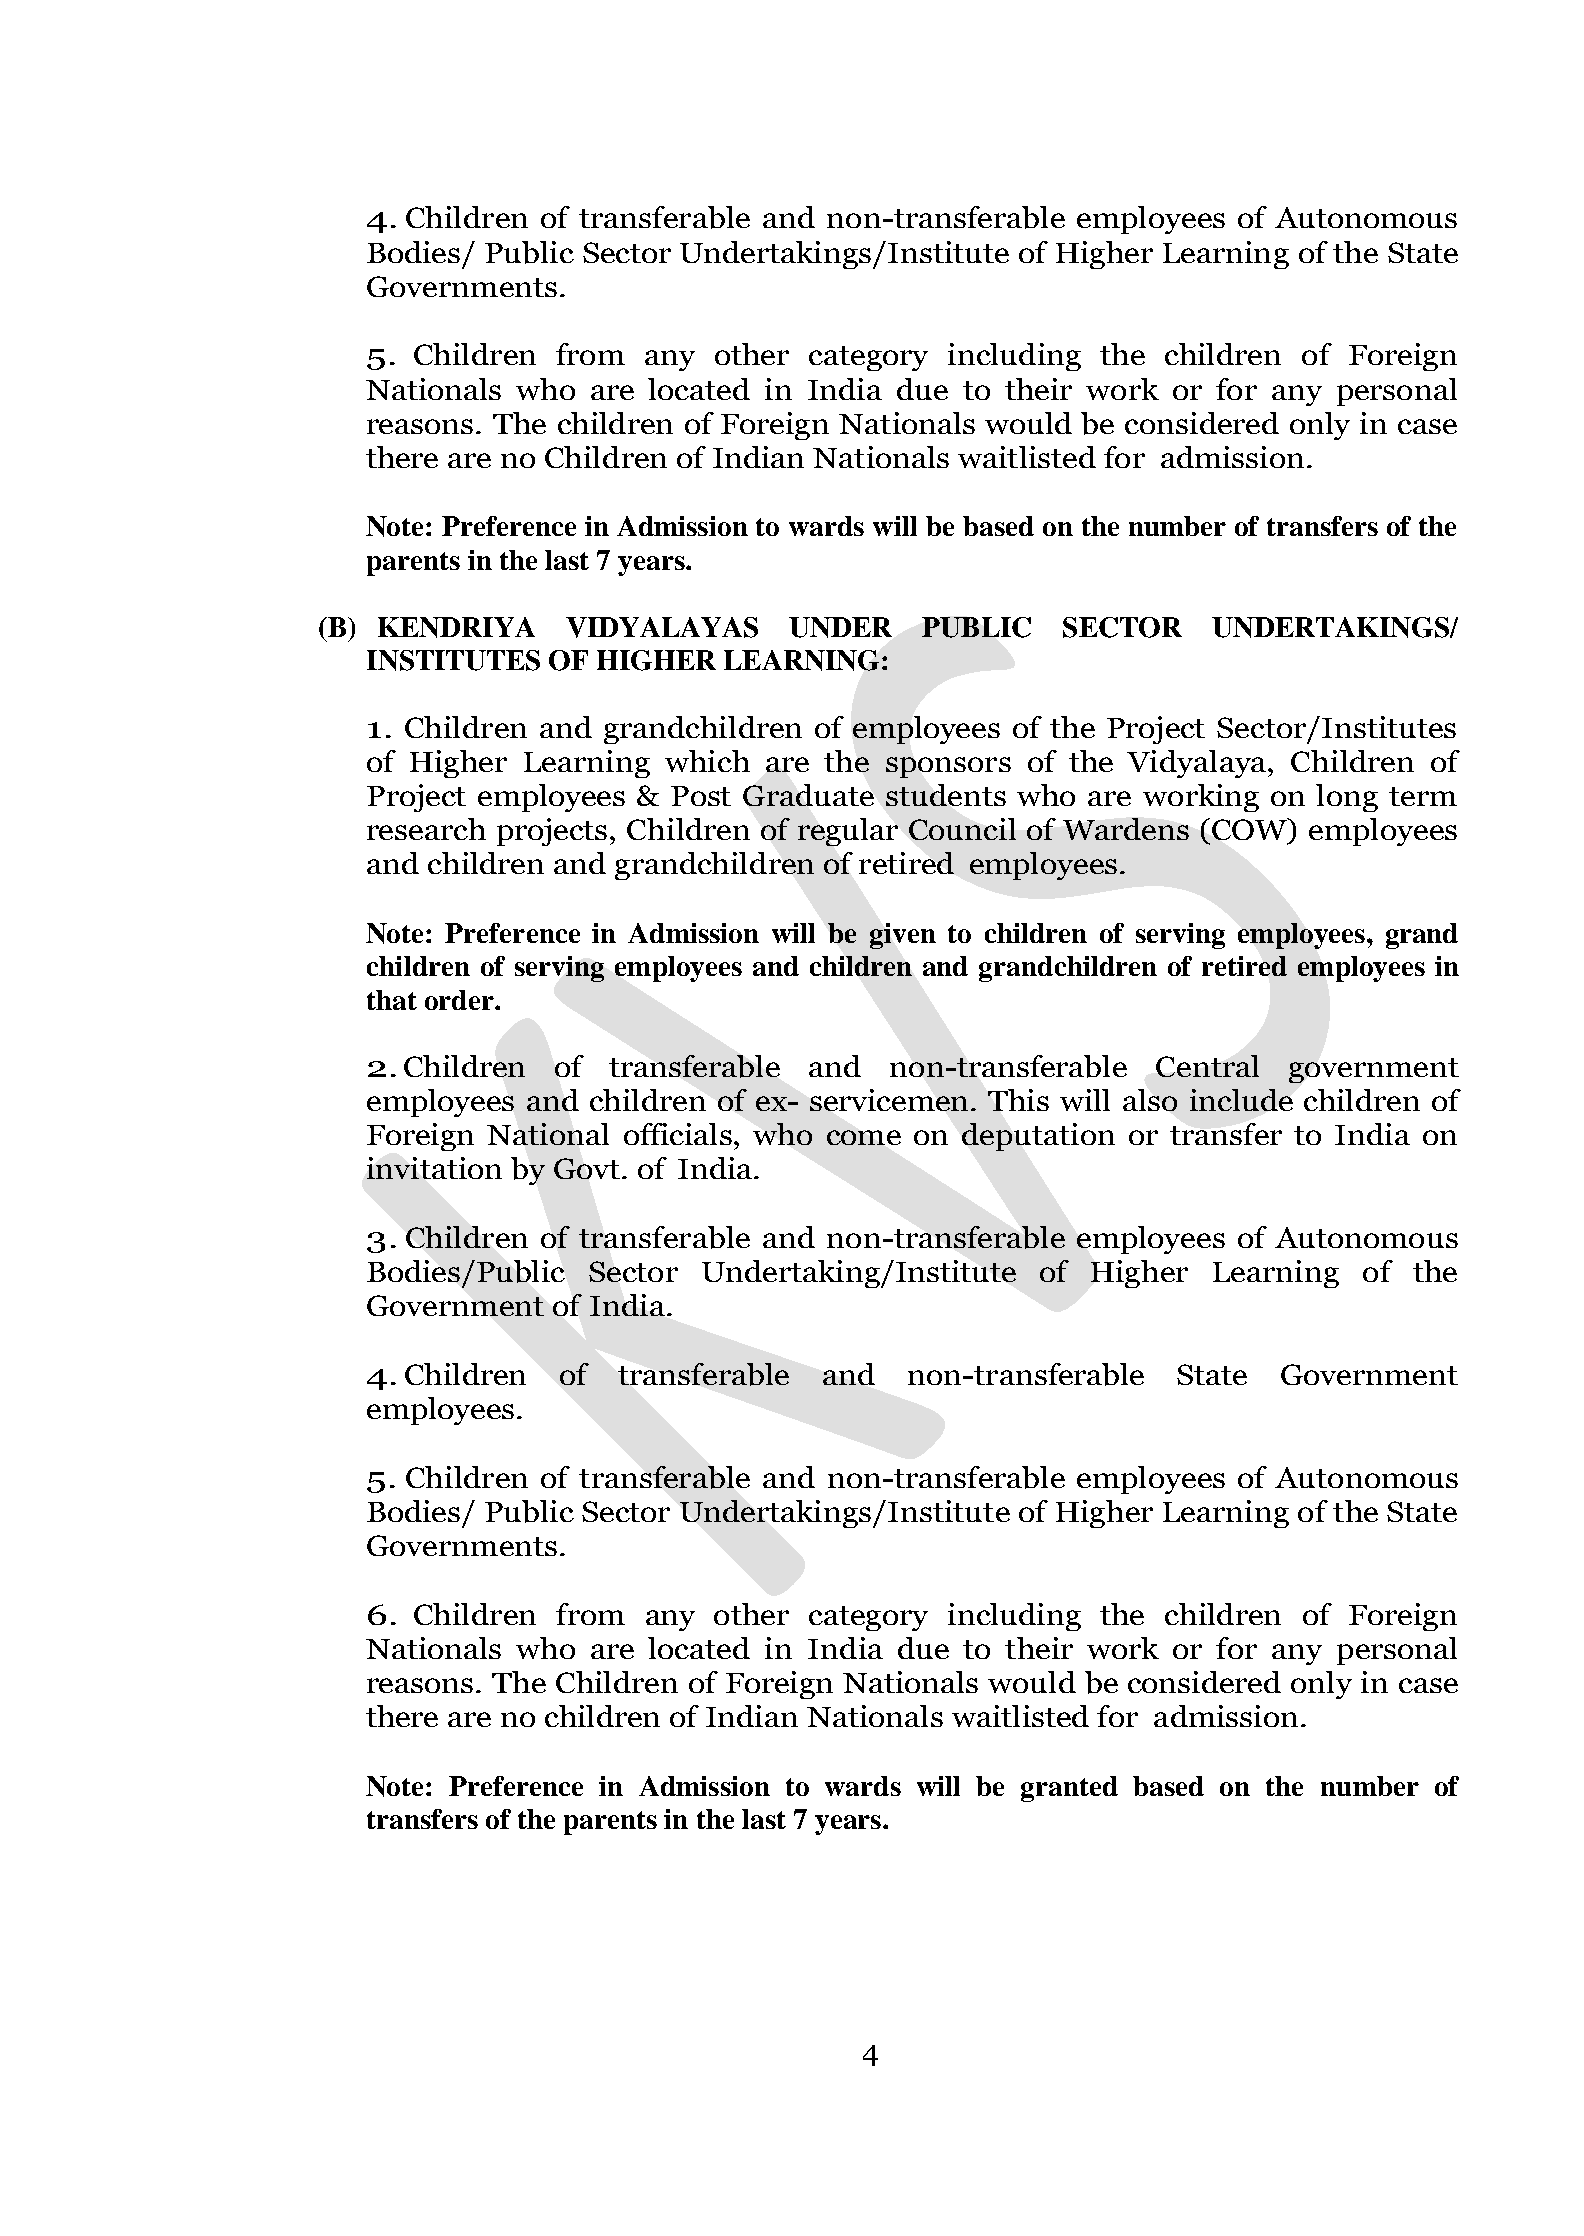 Image resolution: width=1584 pixels, height=2236 pixels. I want to click on Govt, so click(588, 1168).
